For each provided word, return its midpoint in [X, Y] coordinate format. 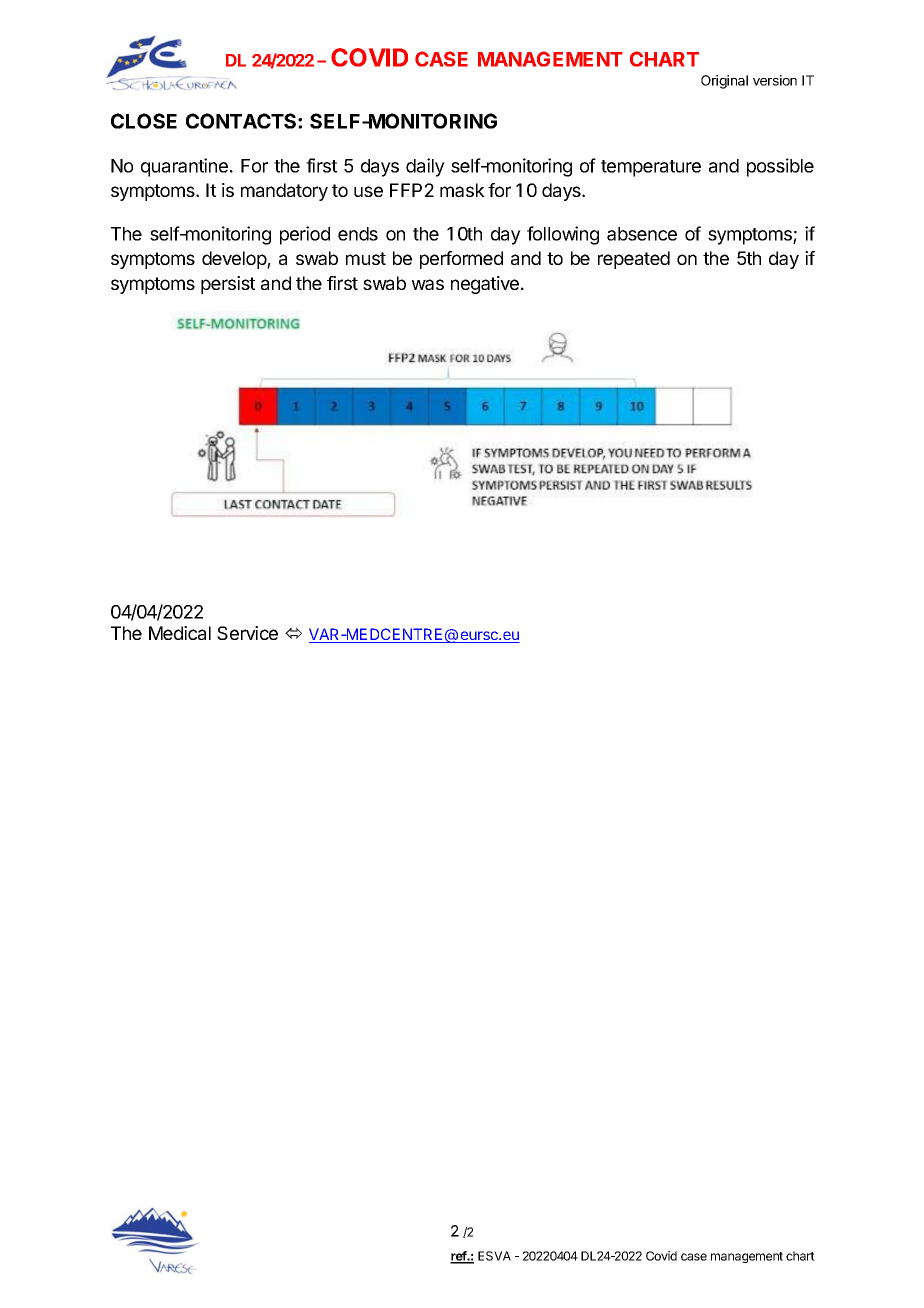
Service [247, 633]
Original [724, 82]
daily [425, 167]
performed [461, 260]
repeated [634, 260]
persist [228, 285]
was [428, 284]
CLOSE [144, 121]
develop [235, 260]
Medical [180, 633]
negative [485, 285]
